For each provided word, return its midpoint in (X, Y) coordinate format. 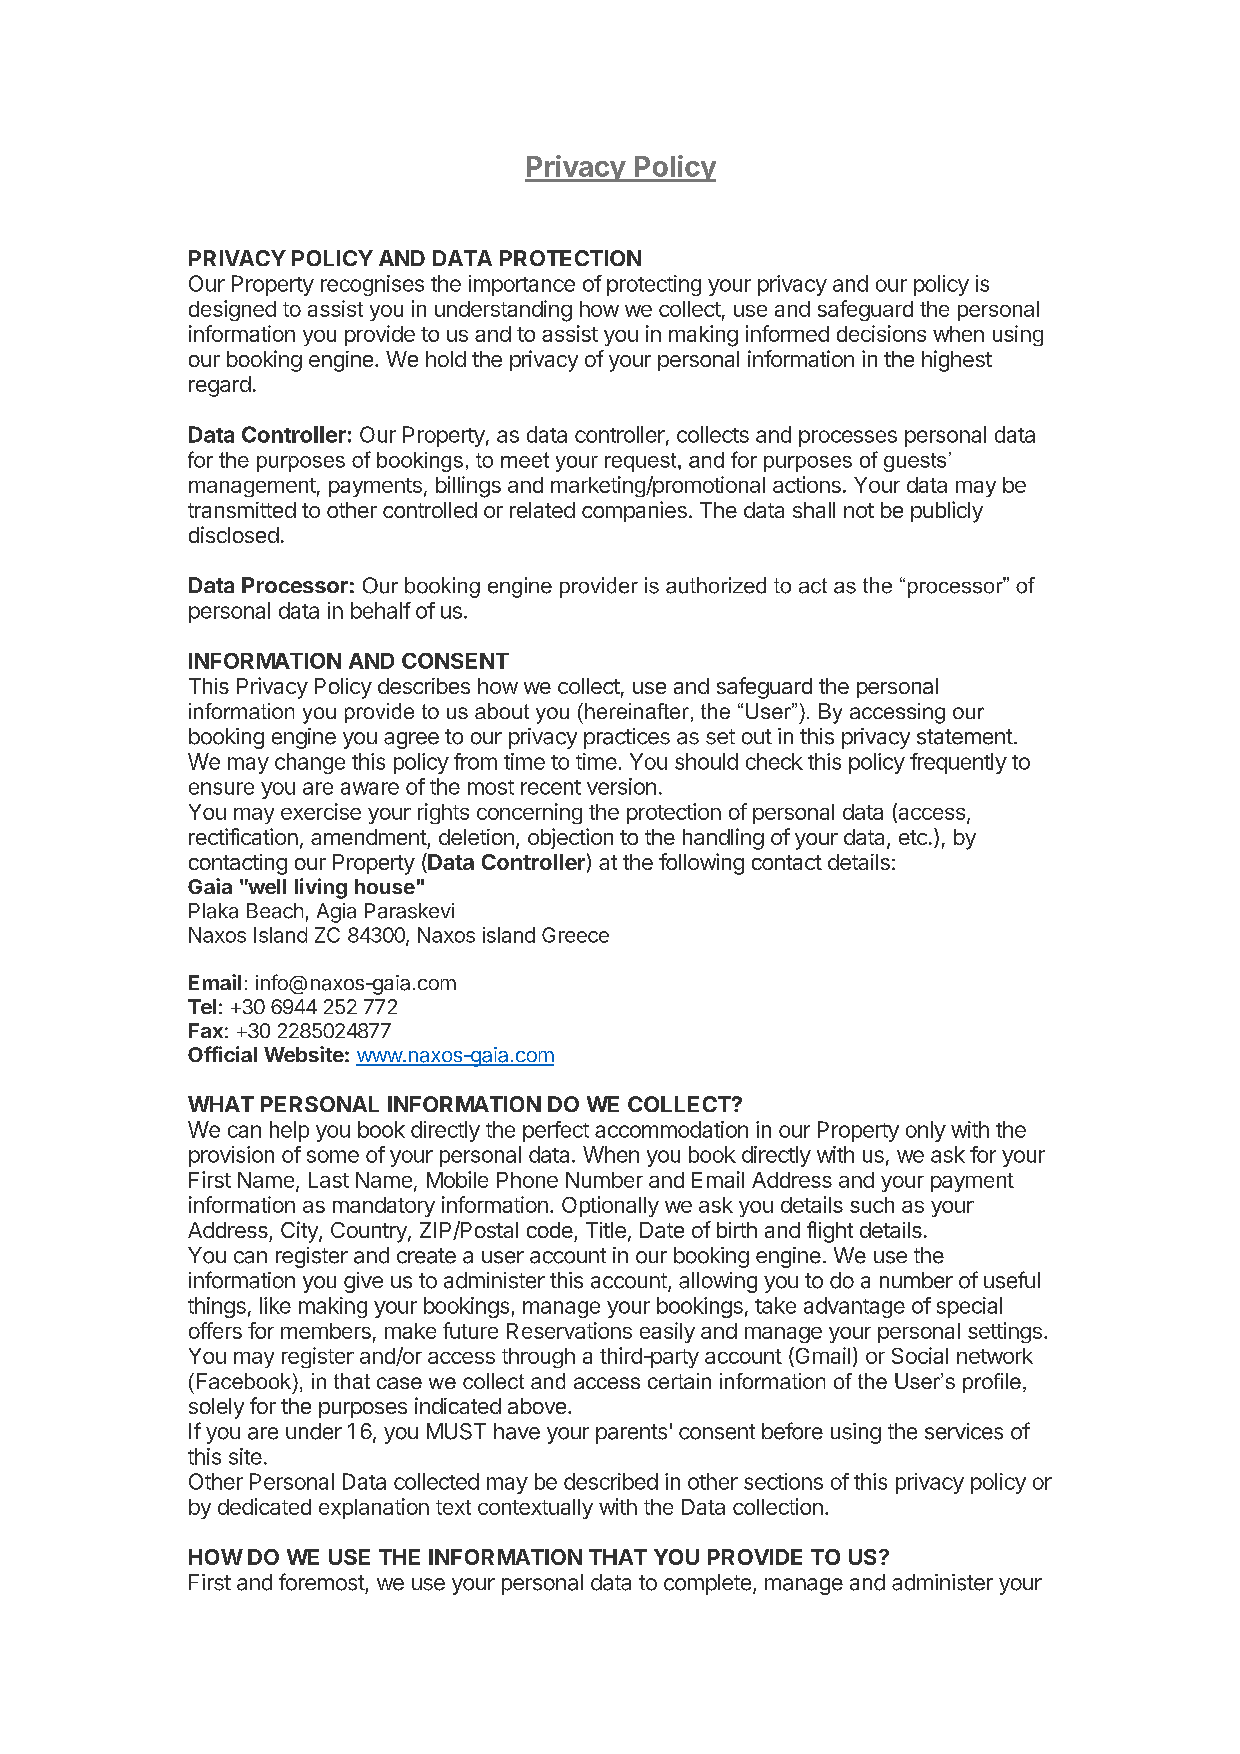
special (969, 1307)
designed (232, 310)
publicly (947, 512)
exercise (321, 811)
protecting (654, 285)
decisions (881, 333)
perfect (556, 1131)
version (621, 786)
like (275, 1305)
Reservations (569, 1330)
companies (634, 511)
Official (222, 1054)
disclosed (234, 534)
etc (913, 837)
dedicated (264, 1506)
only (926, 1131)
